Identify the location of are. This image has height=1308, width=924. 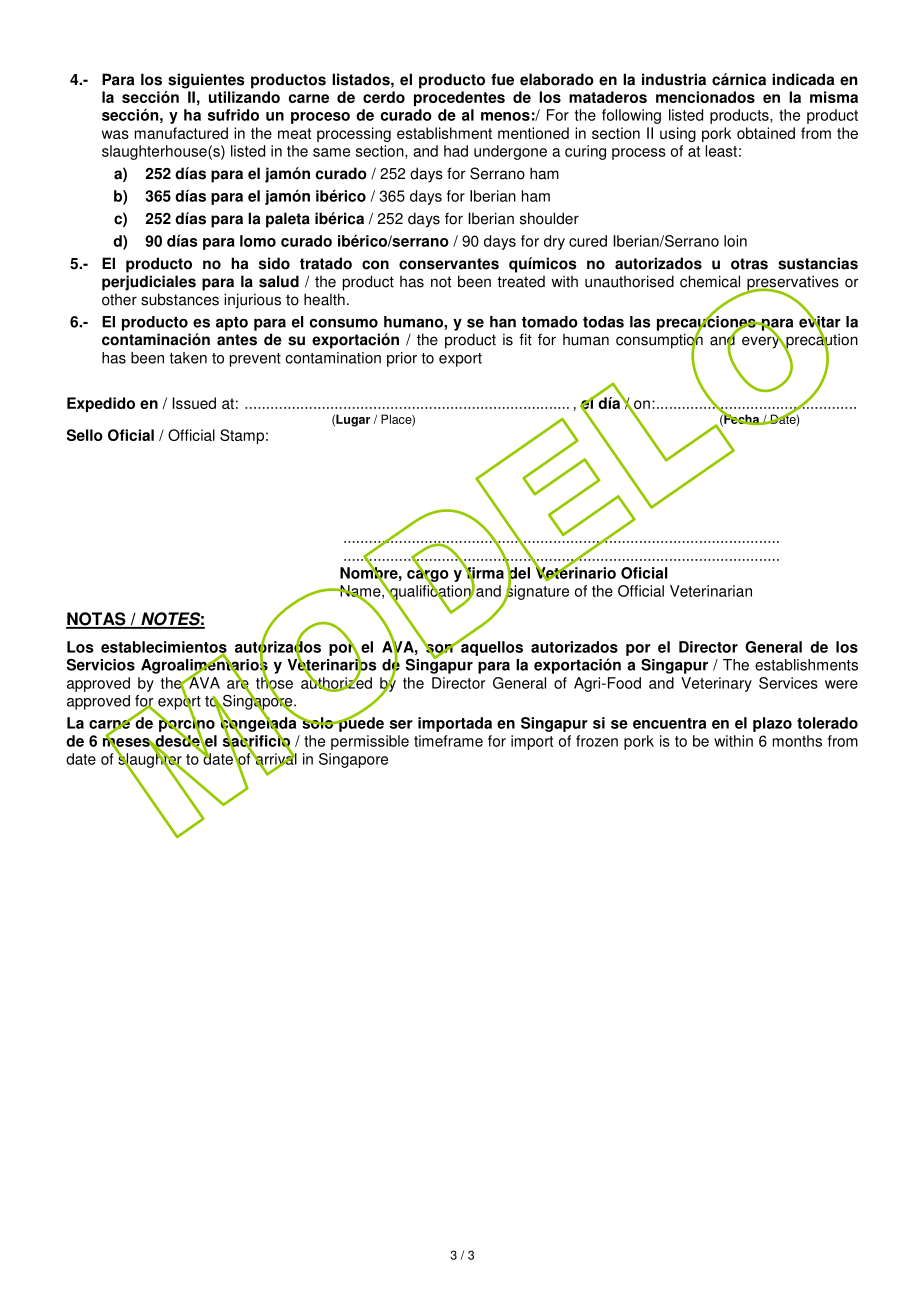
(238, 684).
